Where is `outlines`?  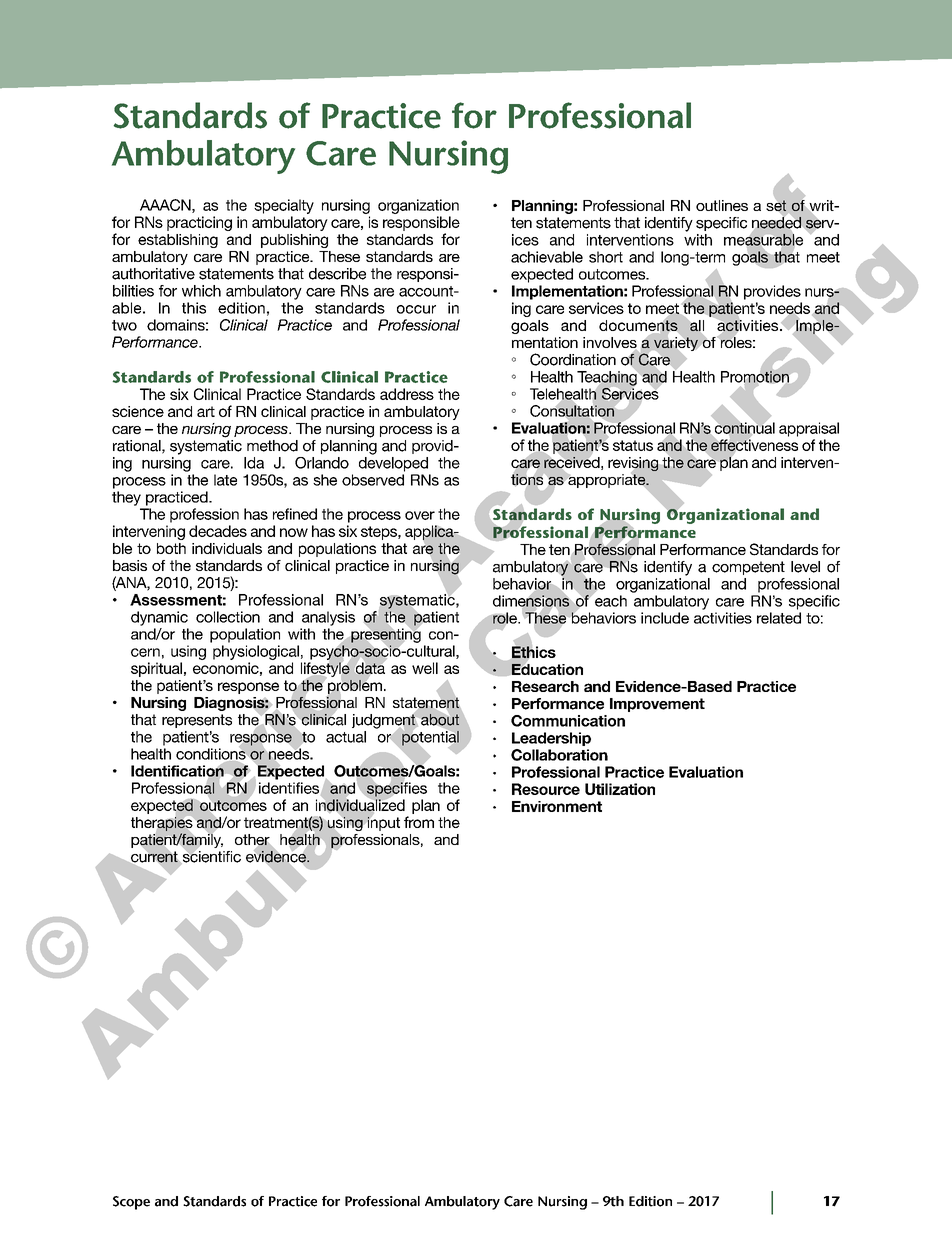 outlines is located at coordinates (722, 205).
